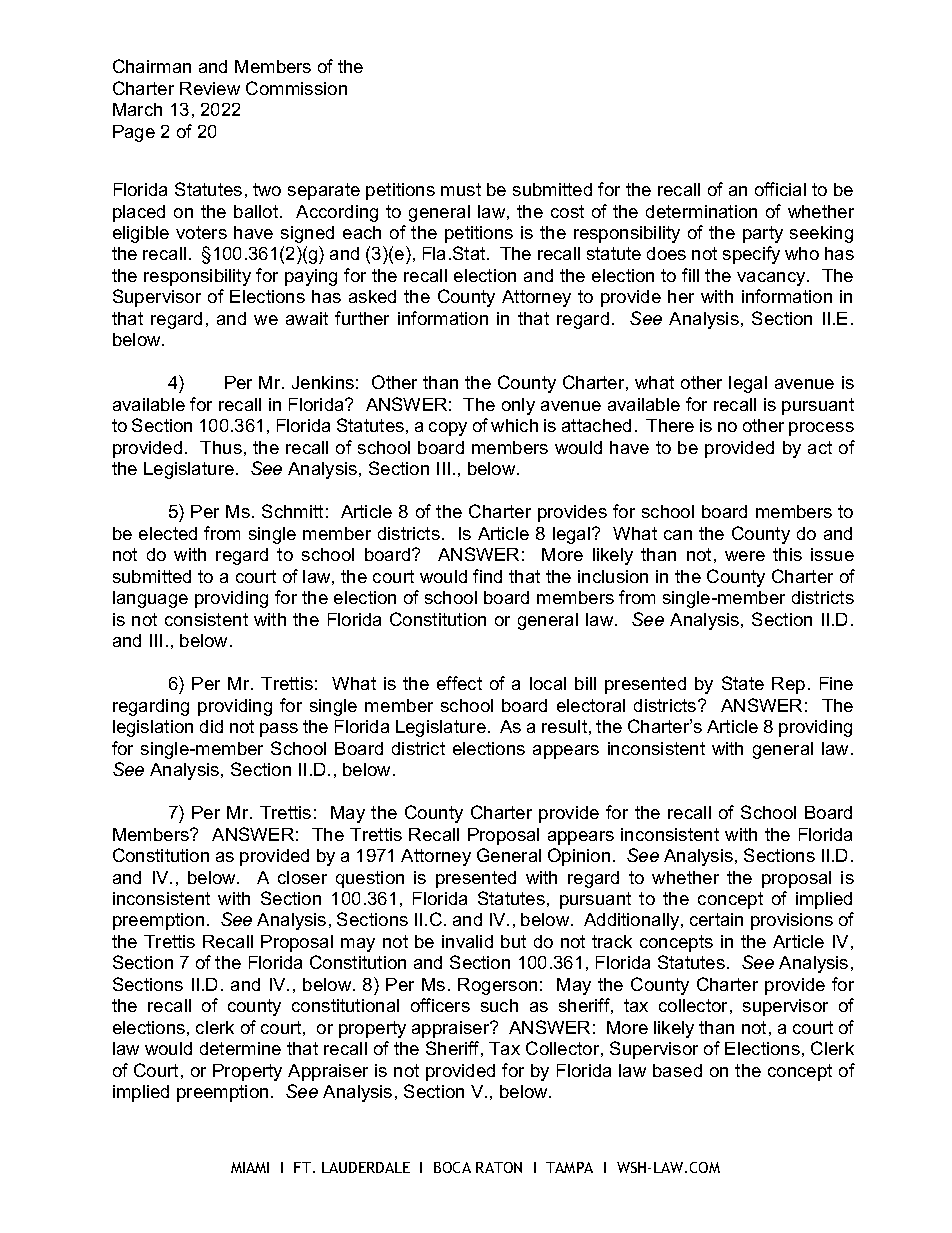 This page has height=1233, width=952. Describe the element at coordinates (820, 447) in the page. I see `act` at that location.
